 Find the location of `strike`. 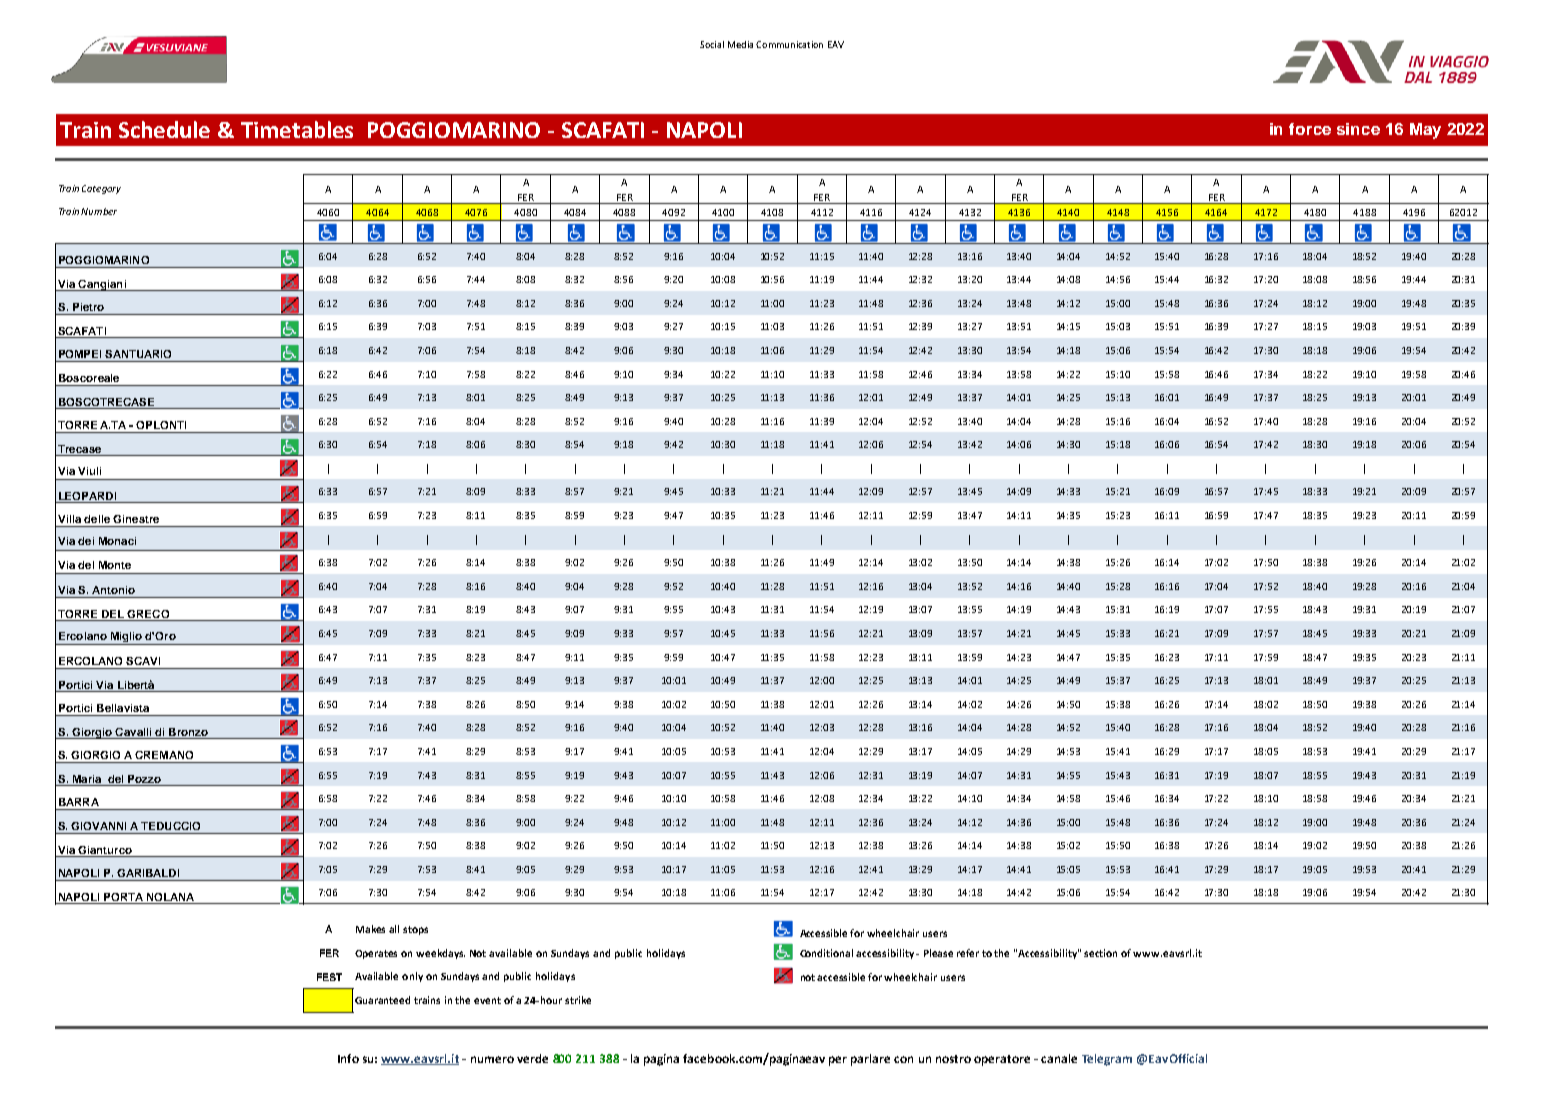

strike is located at coordinates (578, 1000).
